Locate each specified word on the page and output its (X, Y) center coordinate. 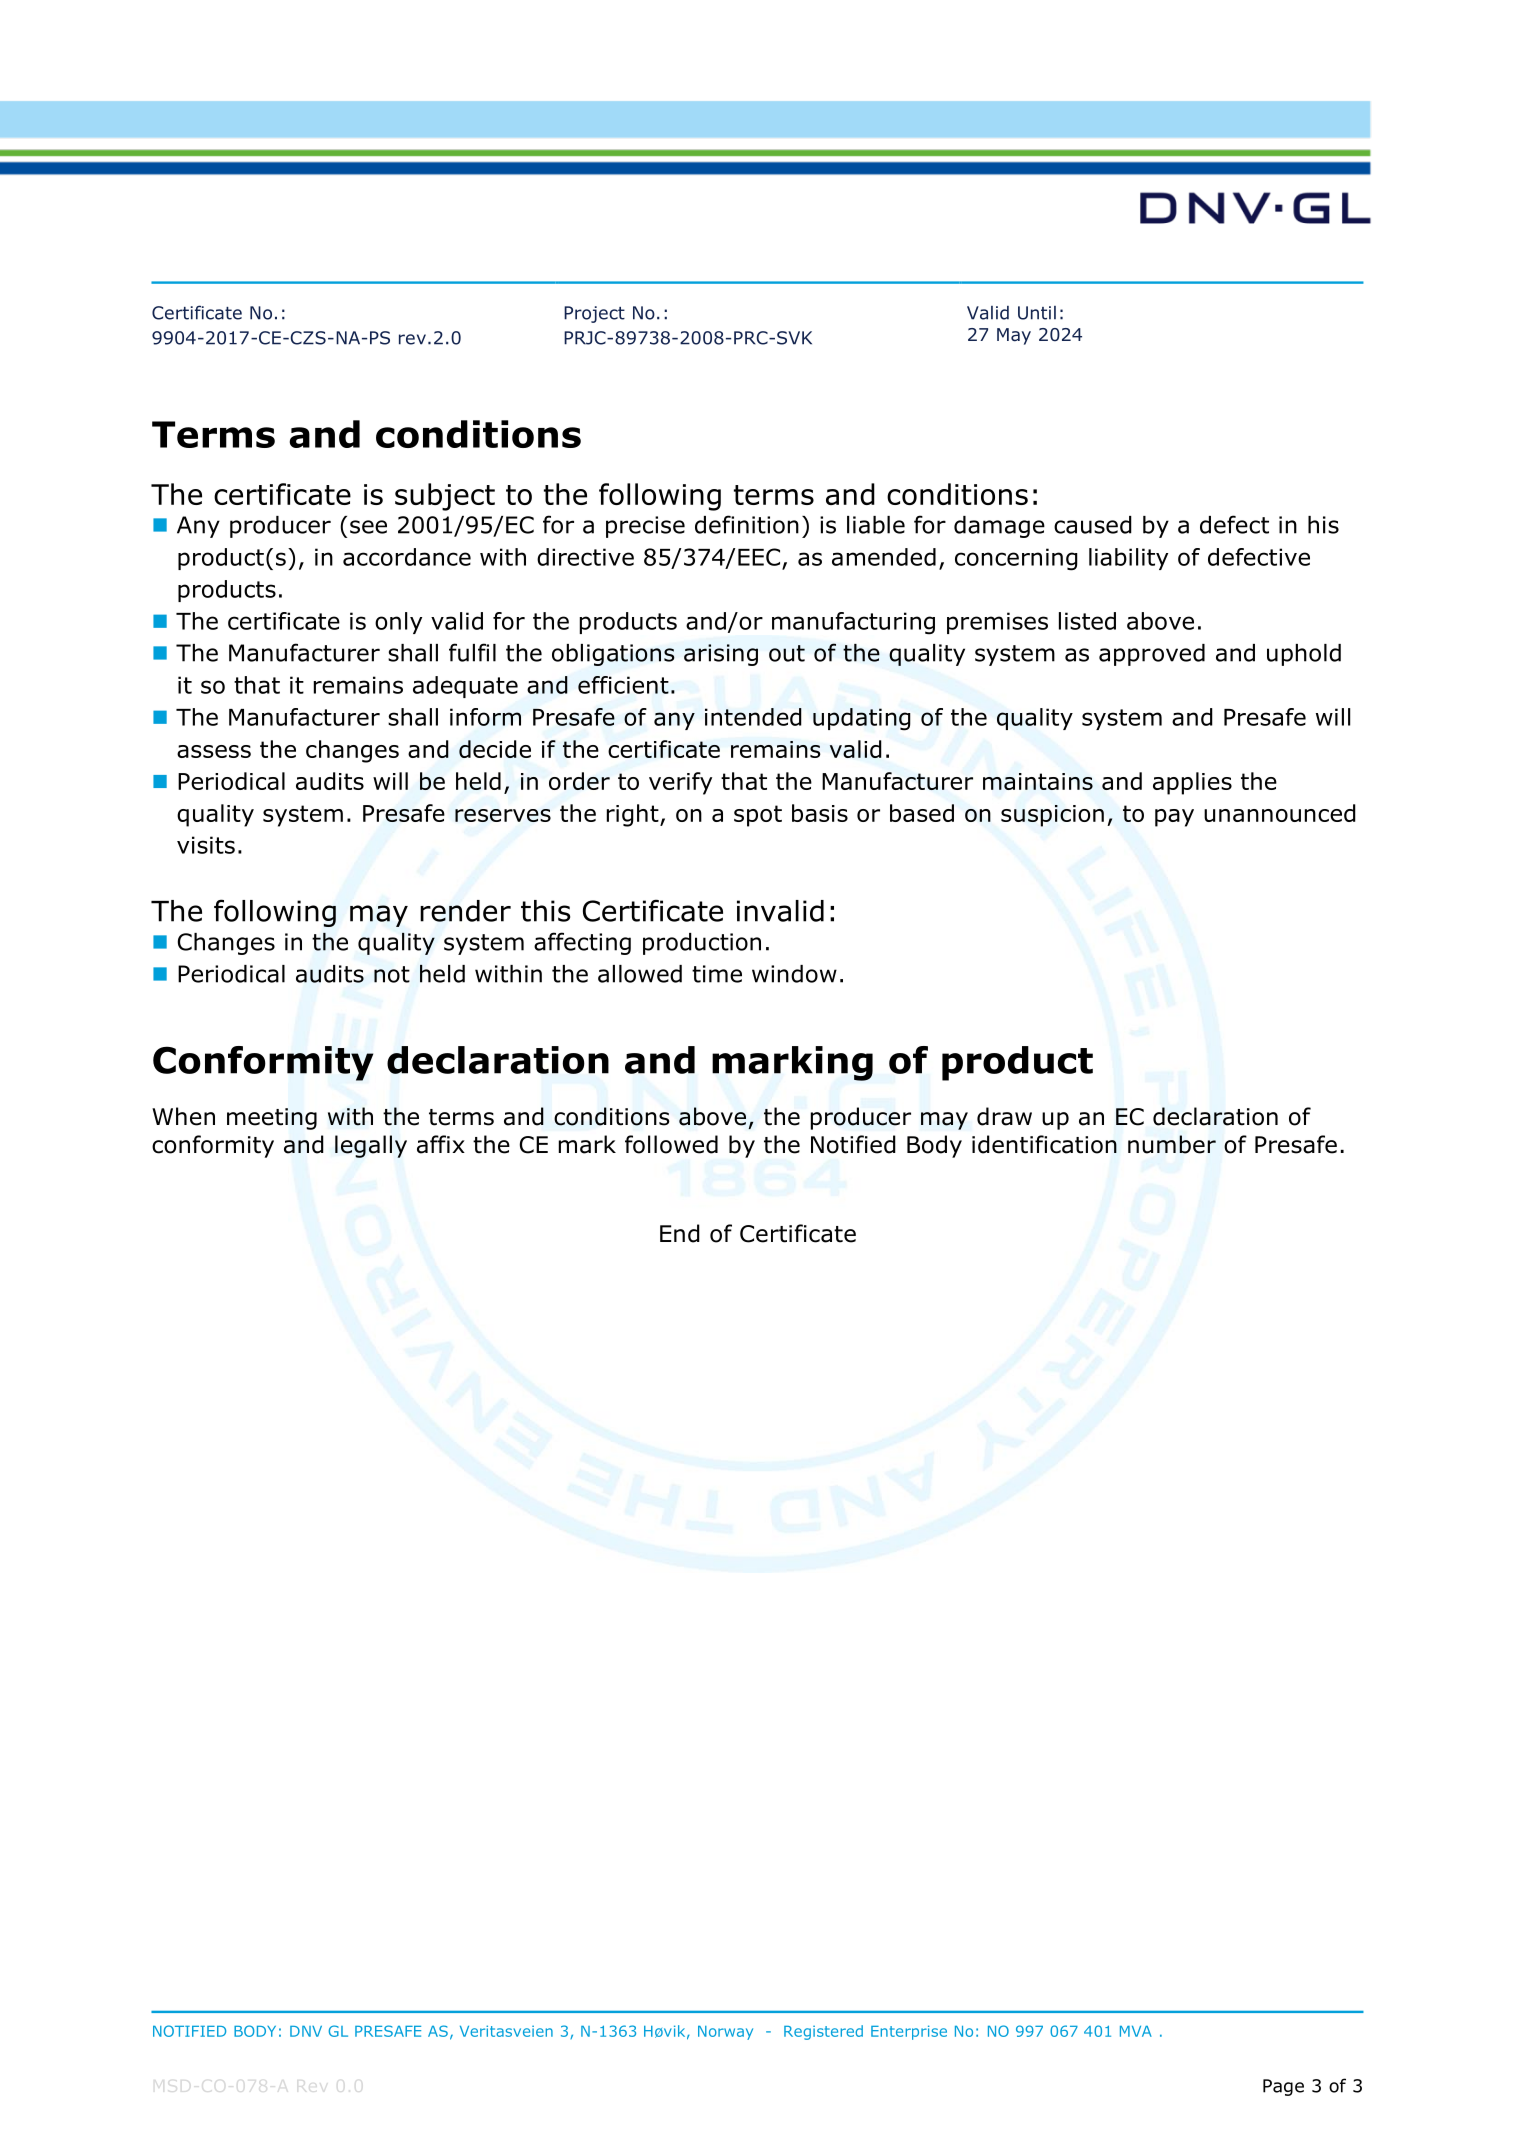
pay (1174, 818)
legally (371, 1146)
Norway (725, 2033)
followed (671, 1144)
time (717, 974)
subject (445, 497)
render (465, 911)
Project (594, 314)
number (1172, 1144)
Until (1037, 313)
